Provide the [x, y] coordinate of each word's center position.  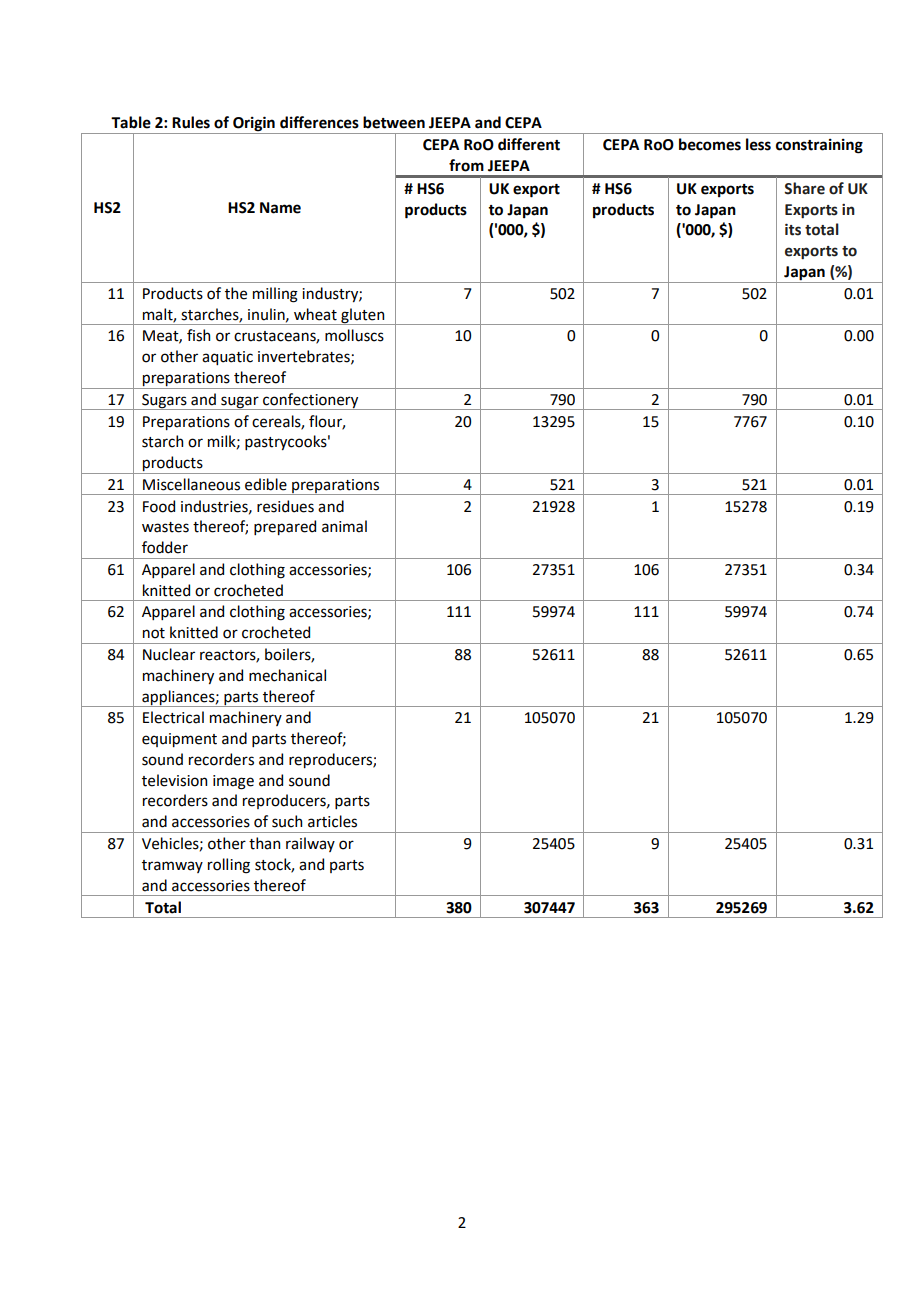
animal [344, 526]
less [758, 144]
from [466, 165]
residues [285, 506]
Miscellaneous [191, 484]
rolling [229, 866]
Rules [191, 122]
